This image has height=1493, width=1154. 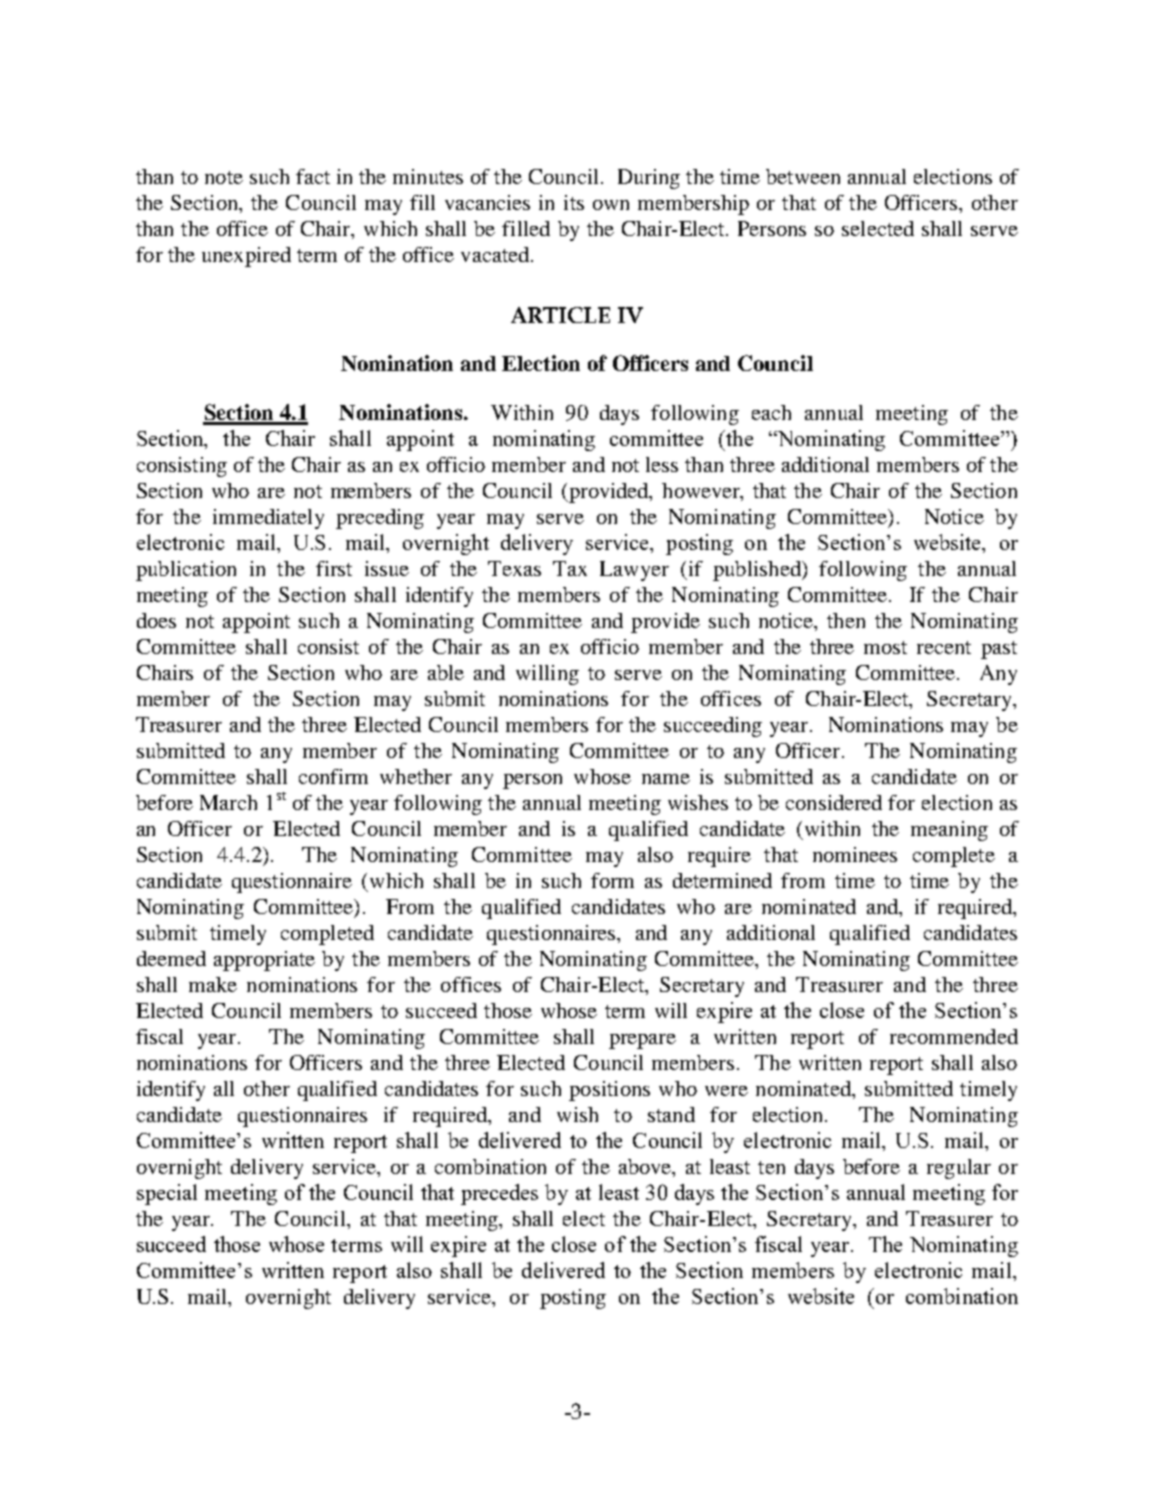 I want to click on nominees, so click(x=855, y=854).
